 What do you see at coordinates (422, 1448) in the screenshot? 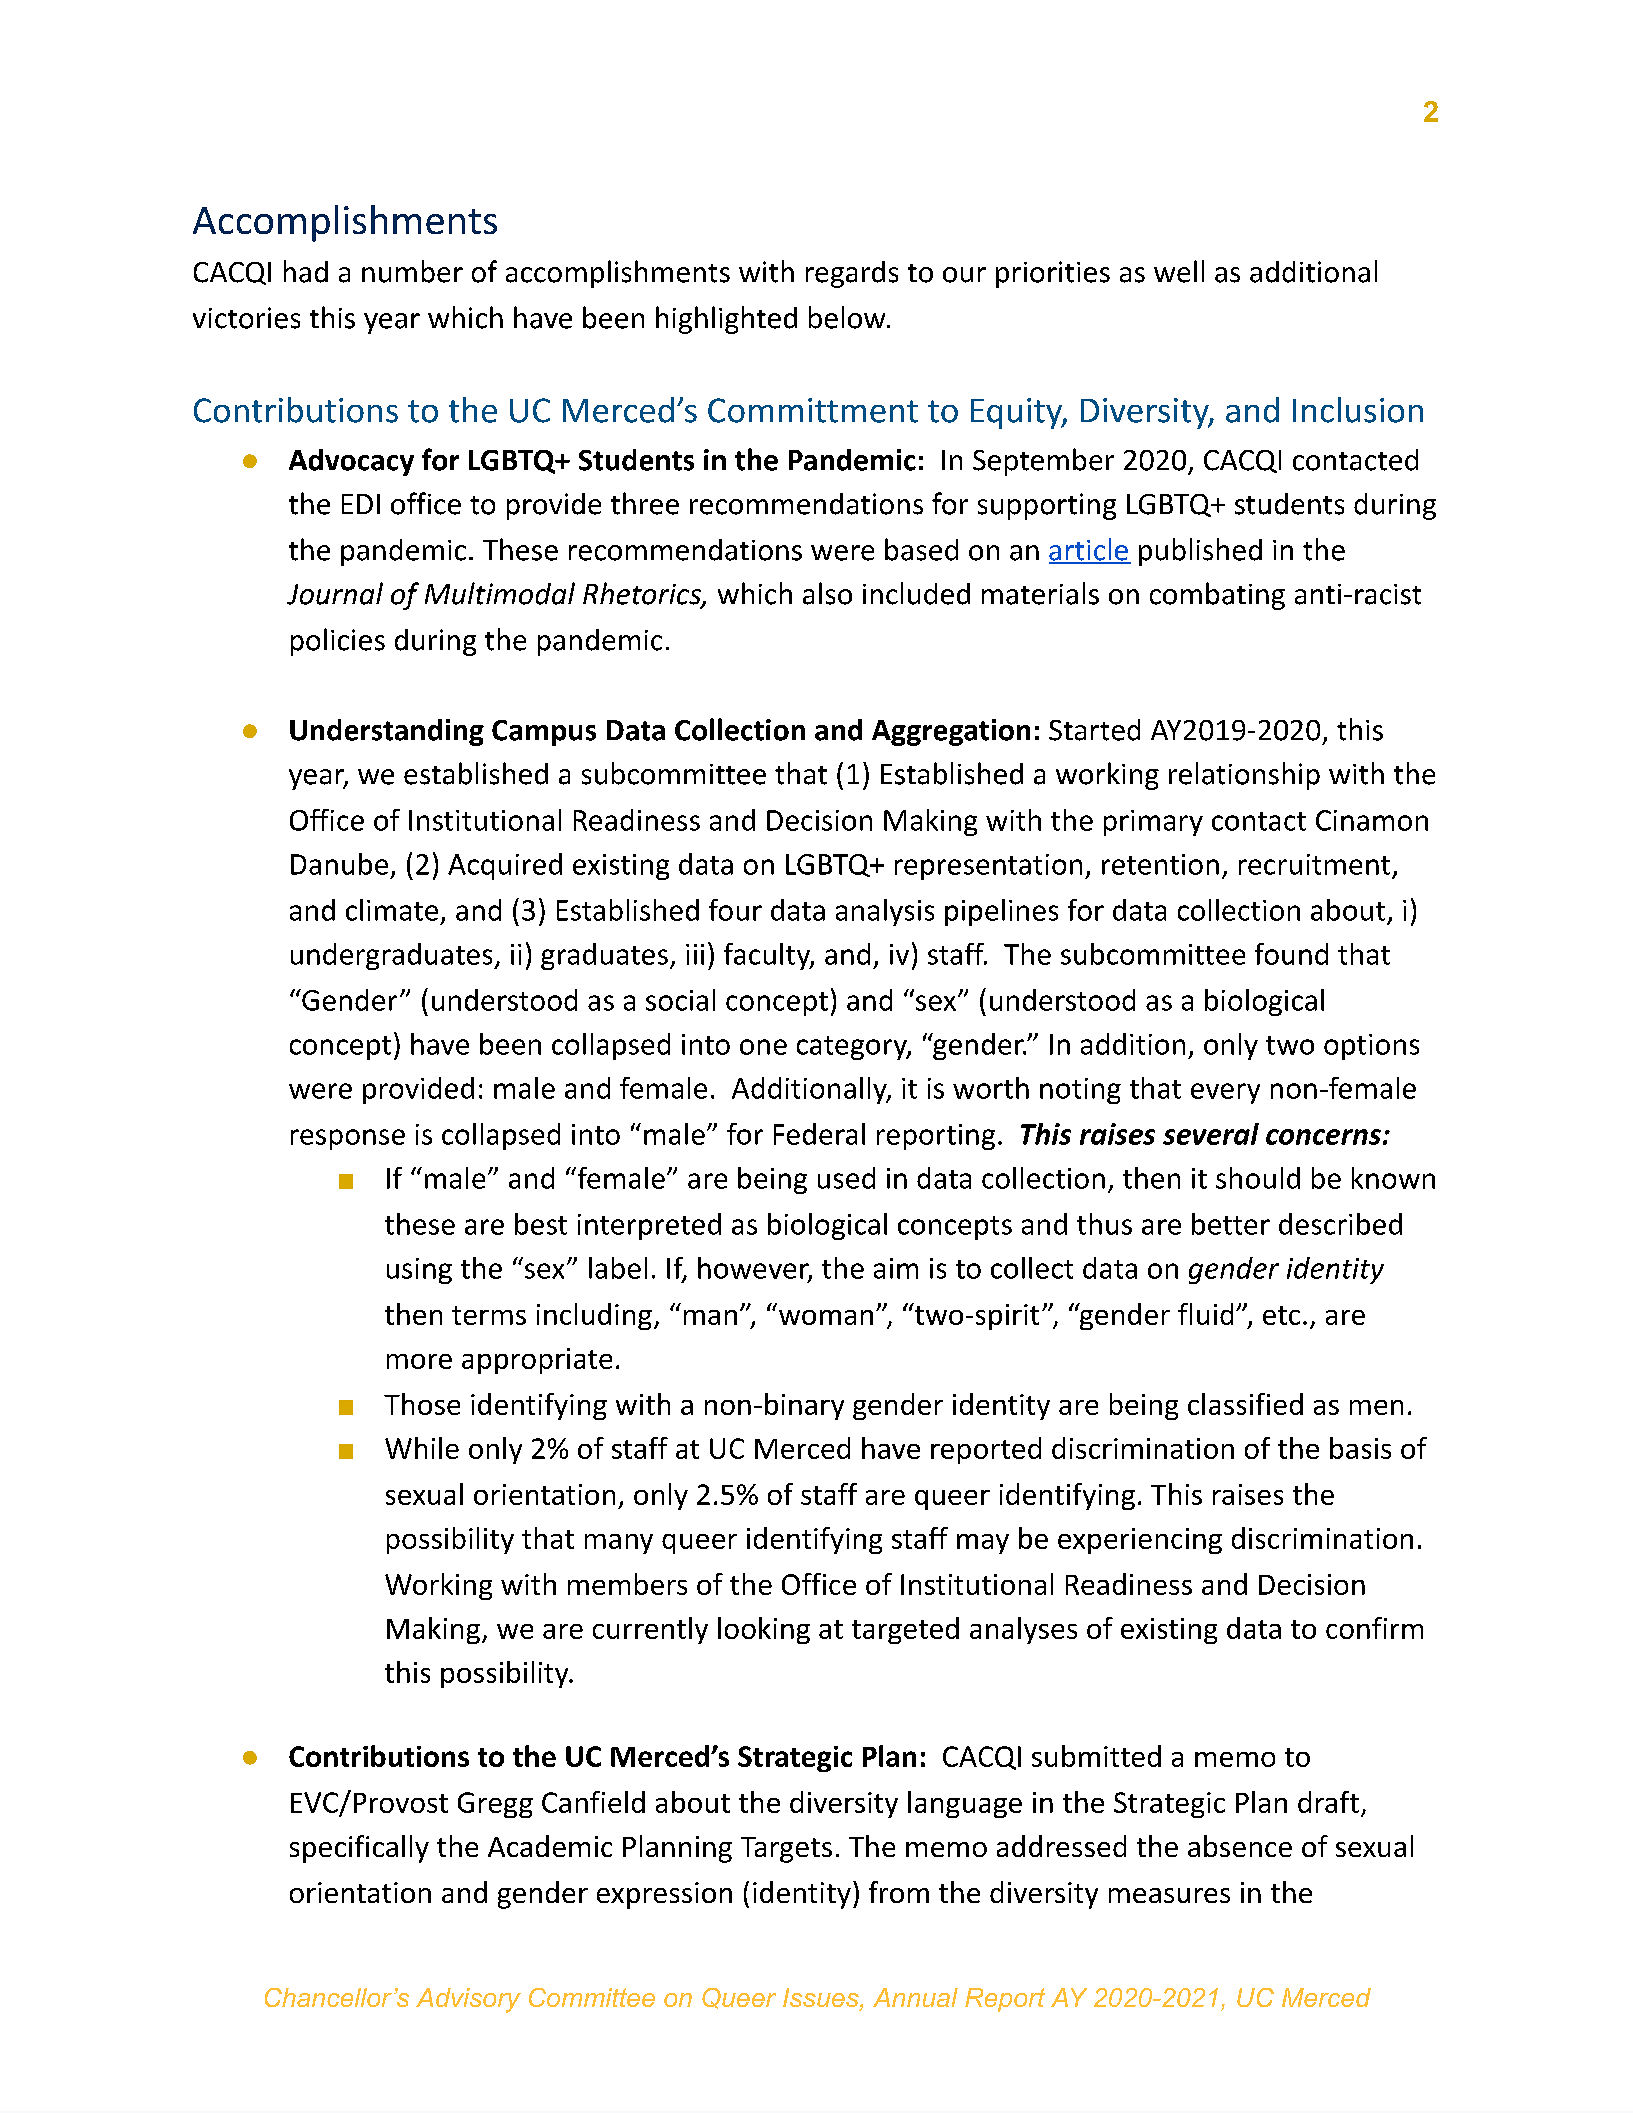
I see `While` at bounding box center [422, 1448].
